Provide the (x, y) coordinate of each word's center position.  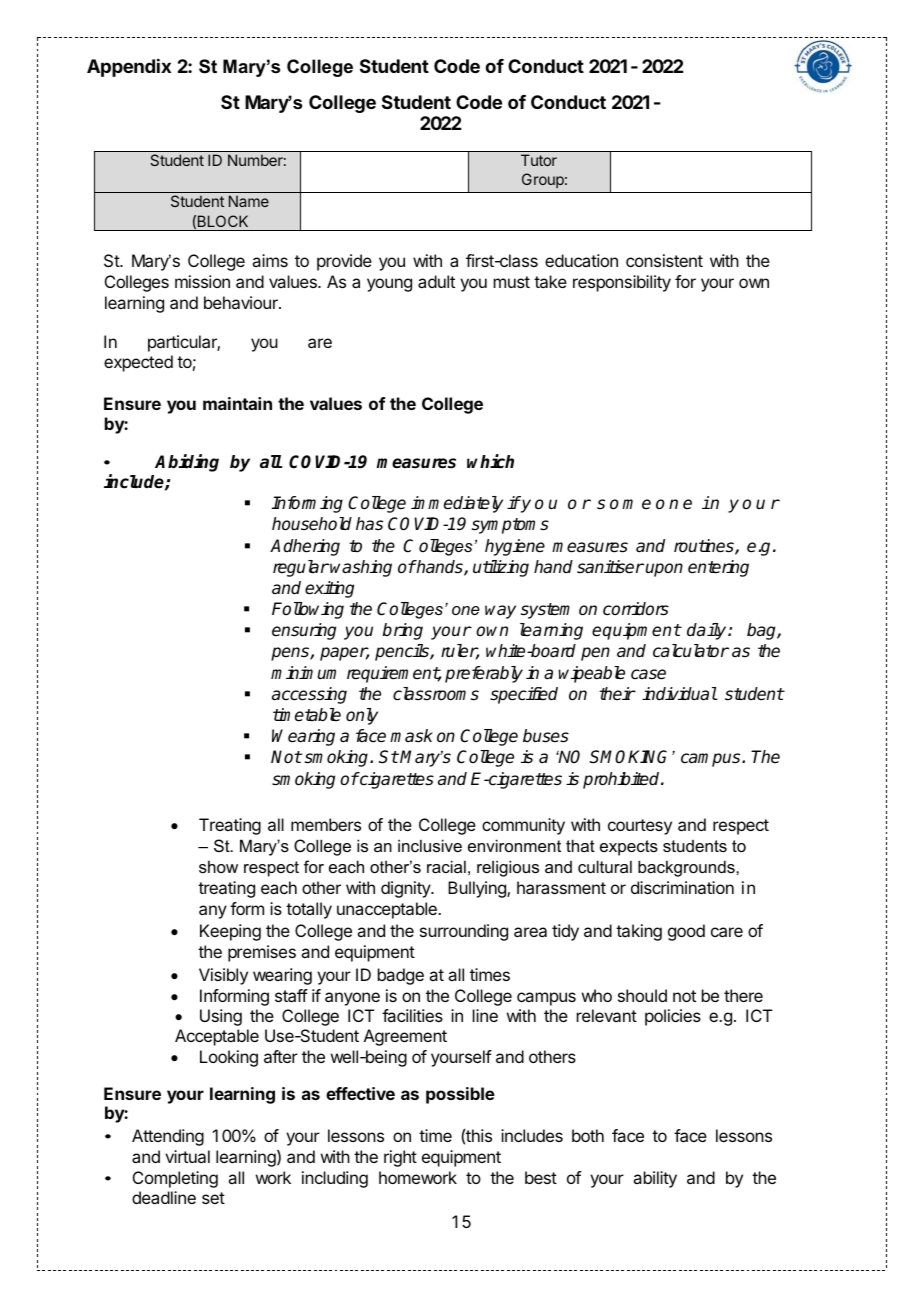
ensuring (304, 631)
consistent (664, 260)
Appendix (129, 68)
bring (403, 631)
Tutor (539, 160)
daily (708, 631)
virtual (187, 1156)
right (400, 1158)
